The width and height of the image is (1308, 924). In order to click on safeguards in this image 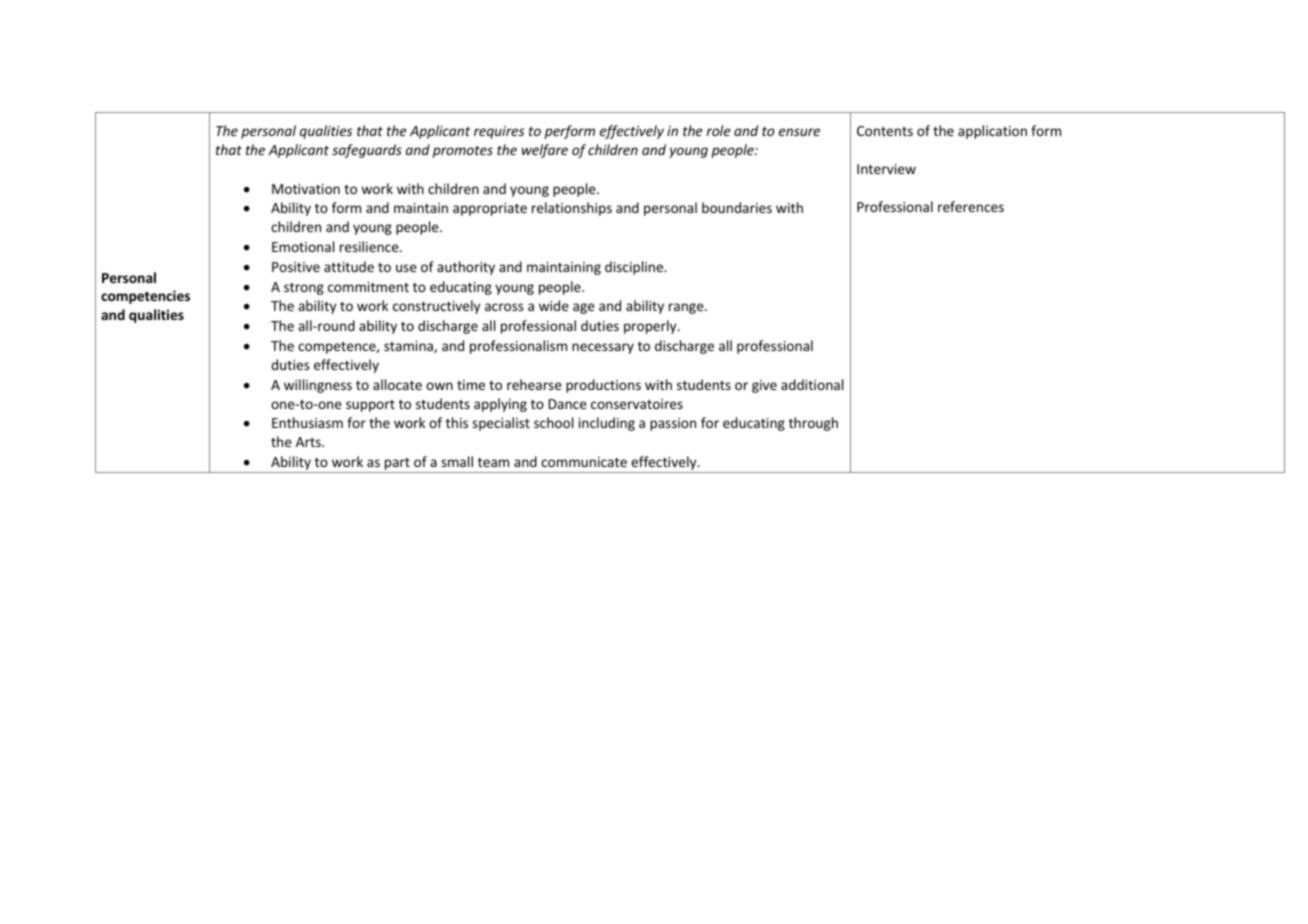, I will do `click(367, 151)`.
